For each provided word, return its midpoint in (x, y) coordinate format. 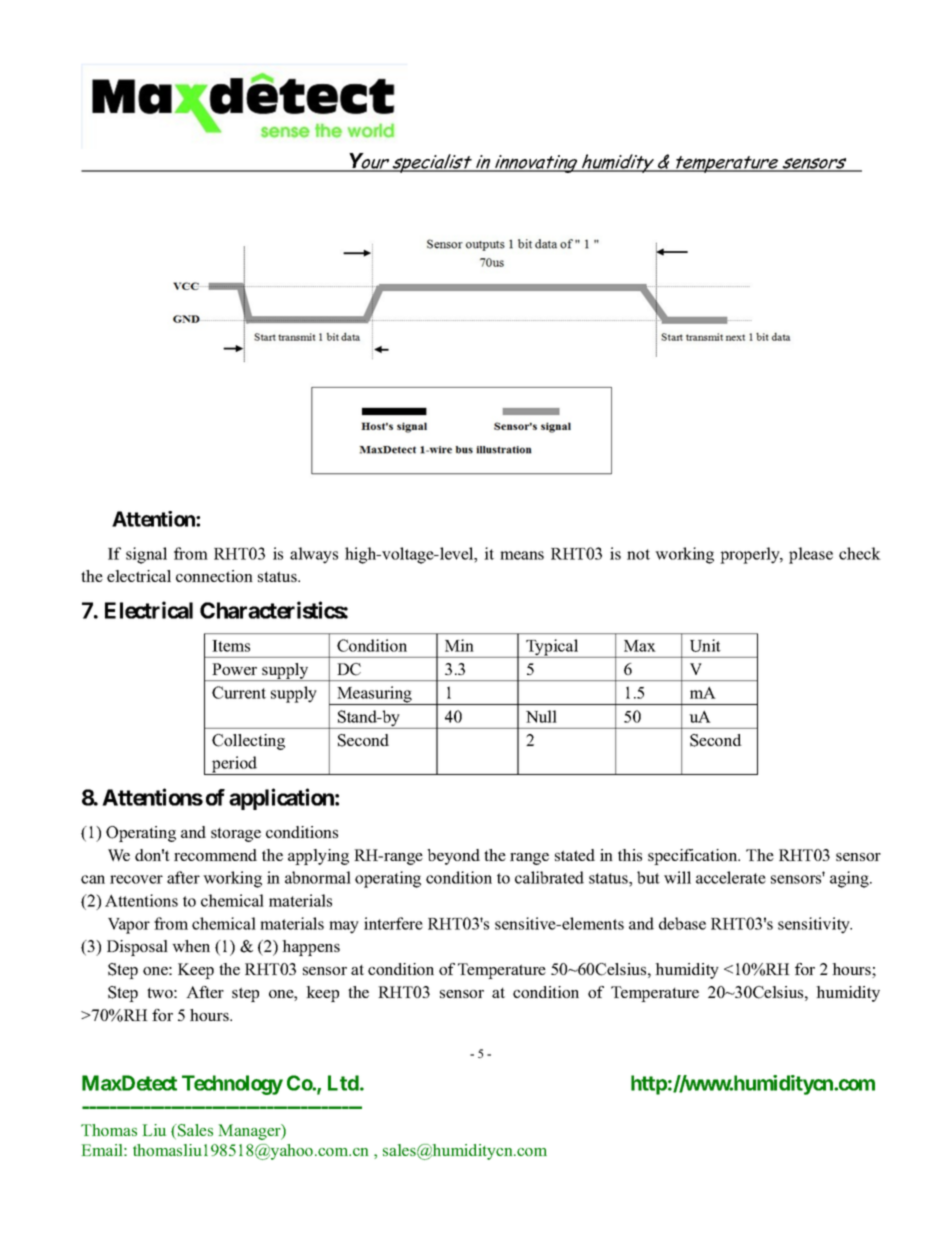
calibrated (549, 877)
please (811, 555)
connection (214, 576)
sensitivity (815, 925)
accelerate (731, 877)
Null (541, 716)
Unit (705, 645)
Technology (232, 1085)
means (522, 555)
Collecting (248, 742)
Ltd (344, 1083)
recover (136, 879)
